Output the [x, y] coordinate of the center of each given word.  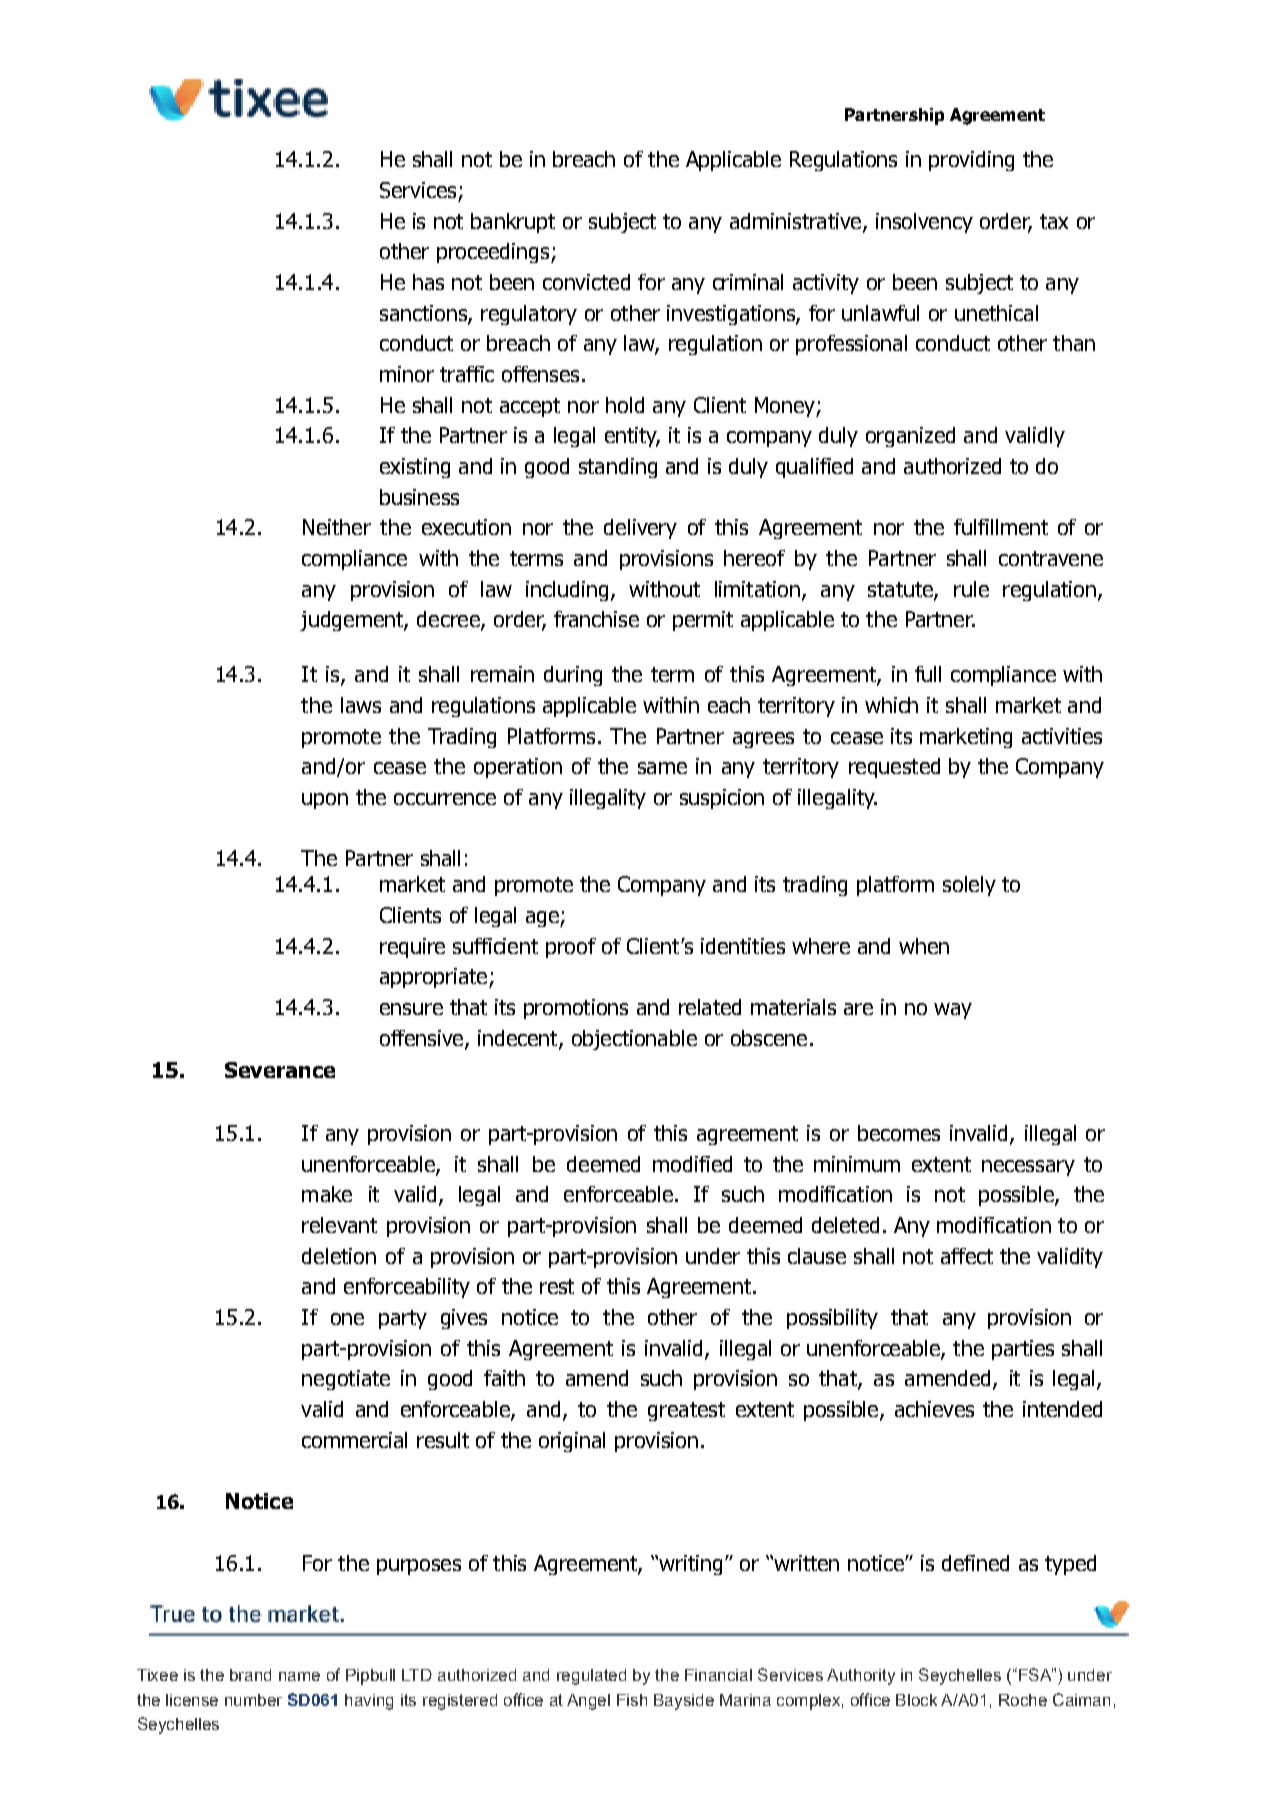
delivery [640, 529]
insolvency [924, 223]
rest [557, 1286]
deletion [339, 1256]
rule [971, 589]
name [299, 1676]
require [412, 948]
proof [571, 948]
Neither [337, 527]
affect [967, 1256]
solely [969, 886]
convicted [586, 282]
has [428, 282]
